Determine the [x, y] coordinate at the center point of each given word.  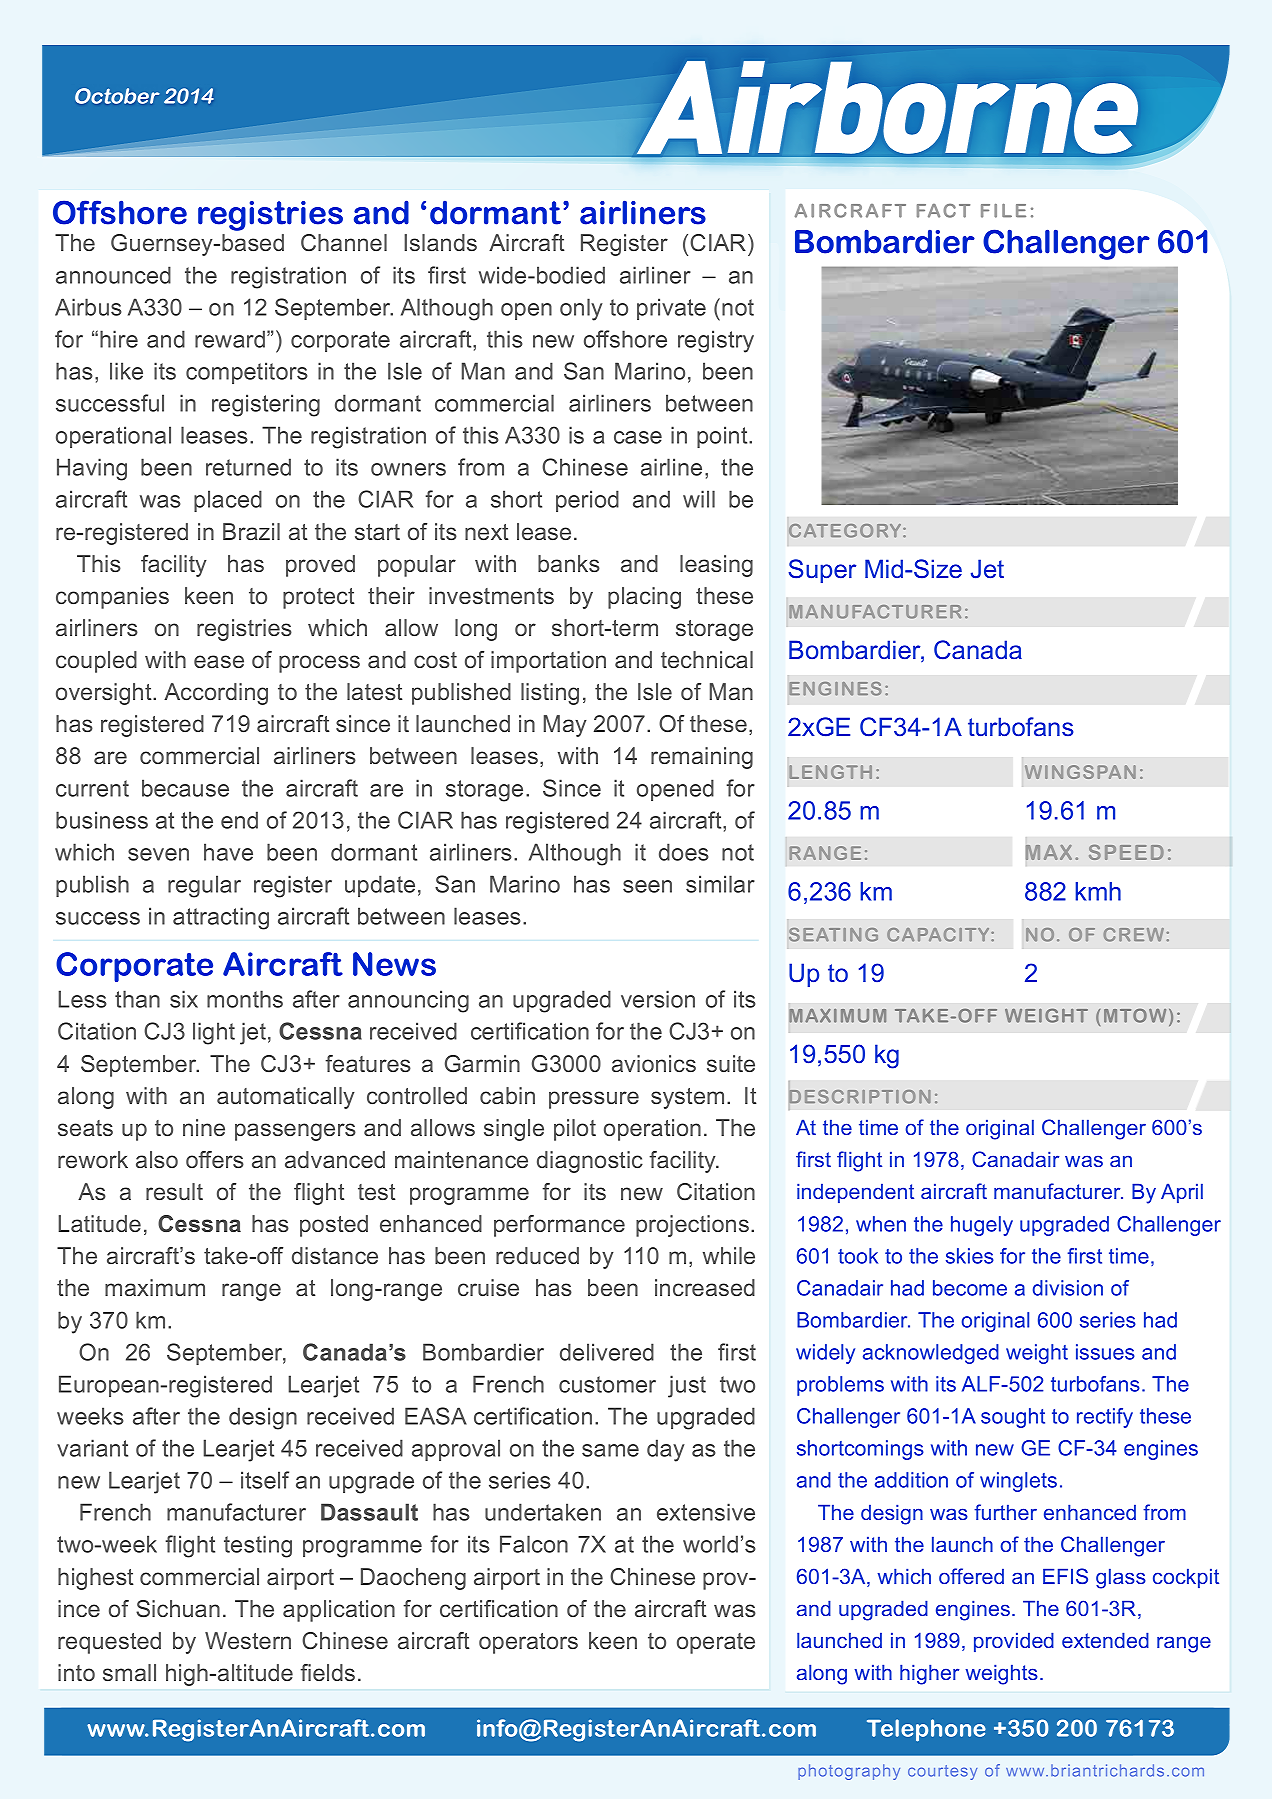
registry [716, 341]
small [129, 1672]
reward [230, 339]
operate [716, 1643]
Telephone [926, 1730]
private [671, 309]
